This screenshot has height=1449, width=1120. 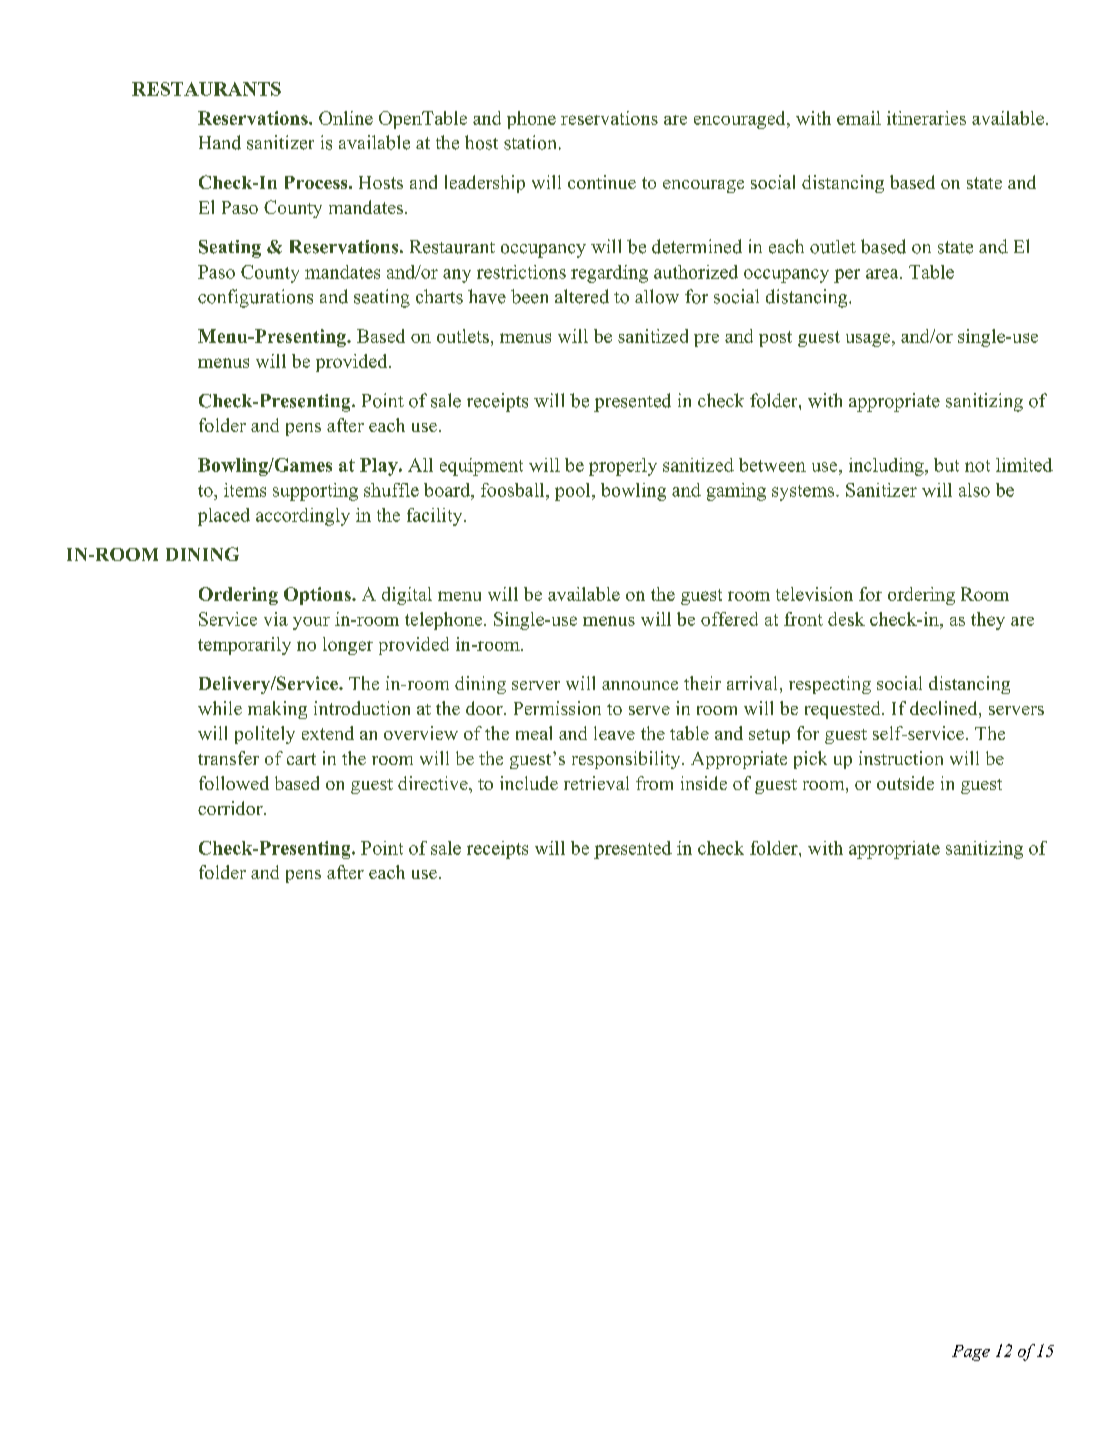 I want to click on itineraries, so click(x=926, y=118).
